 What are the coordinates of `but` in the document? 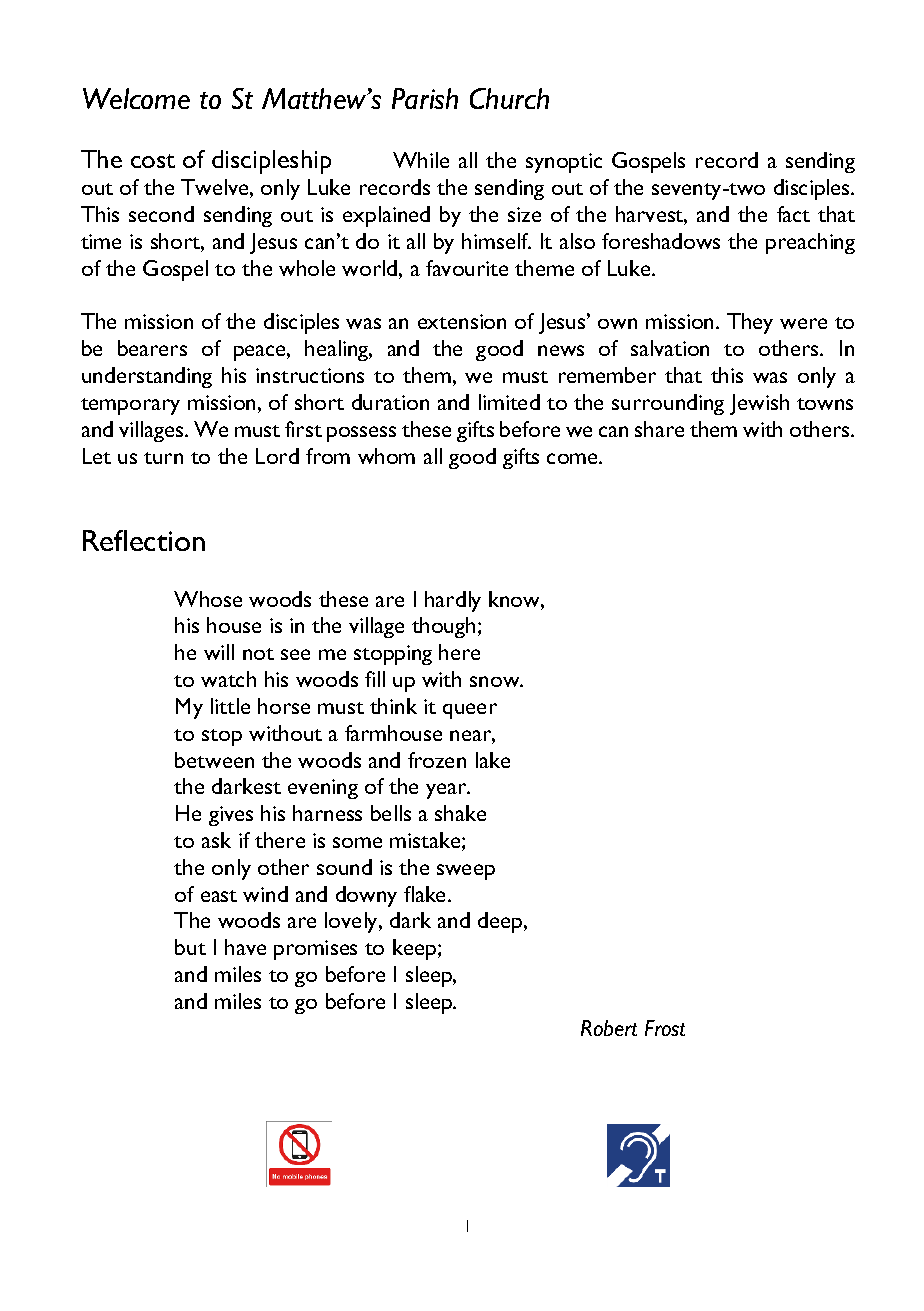 It's located at (190, 947).
